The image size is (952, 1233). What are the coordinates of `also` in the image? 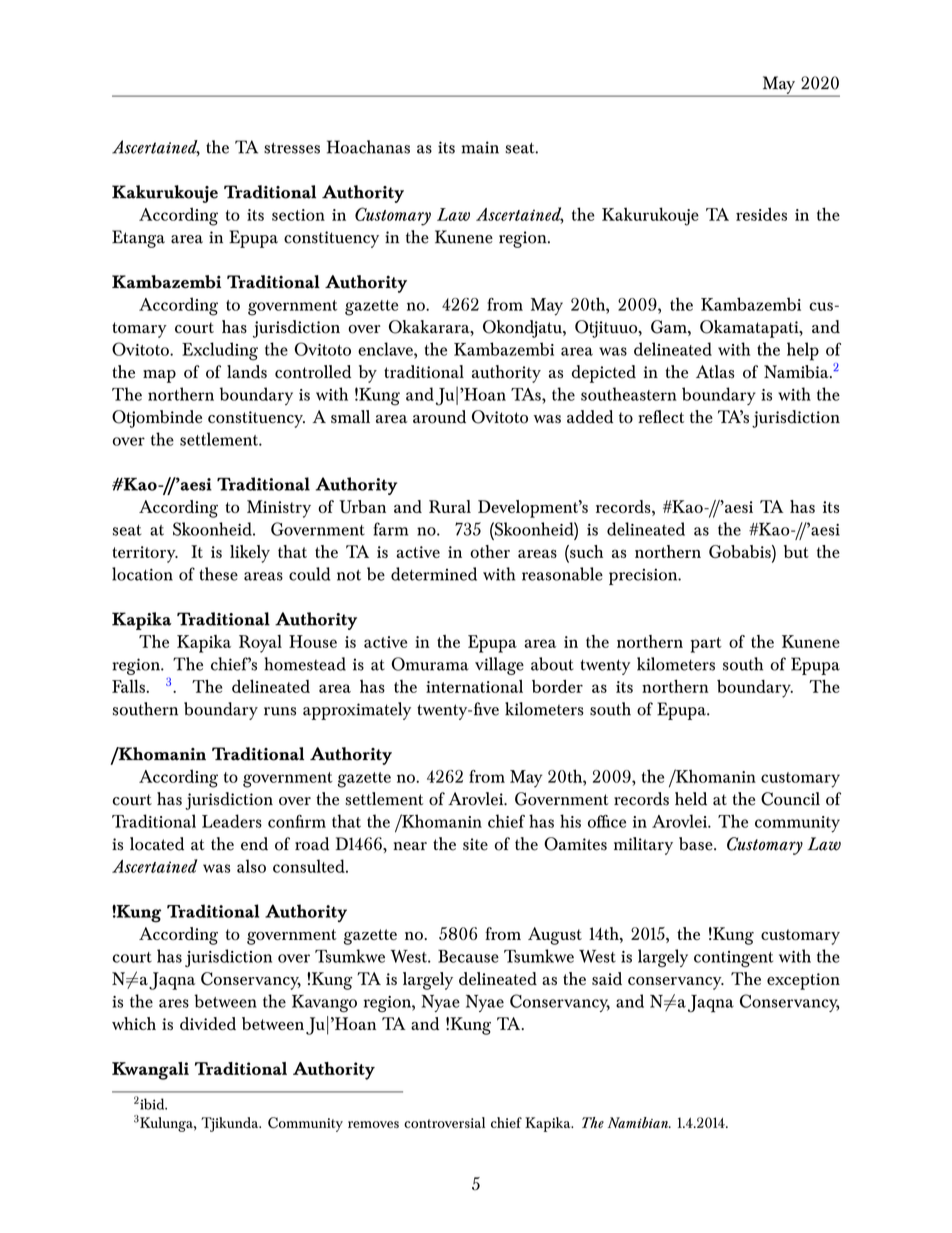 It's located at (251, 866).
